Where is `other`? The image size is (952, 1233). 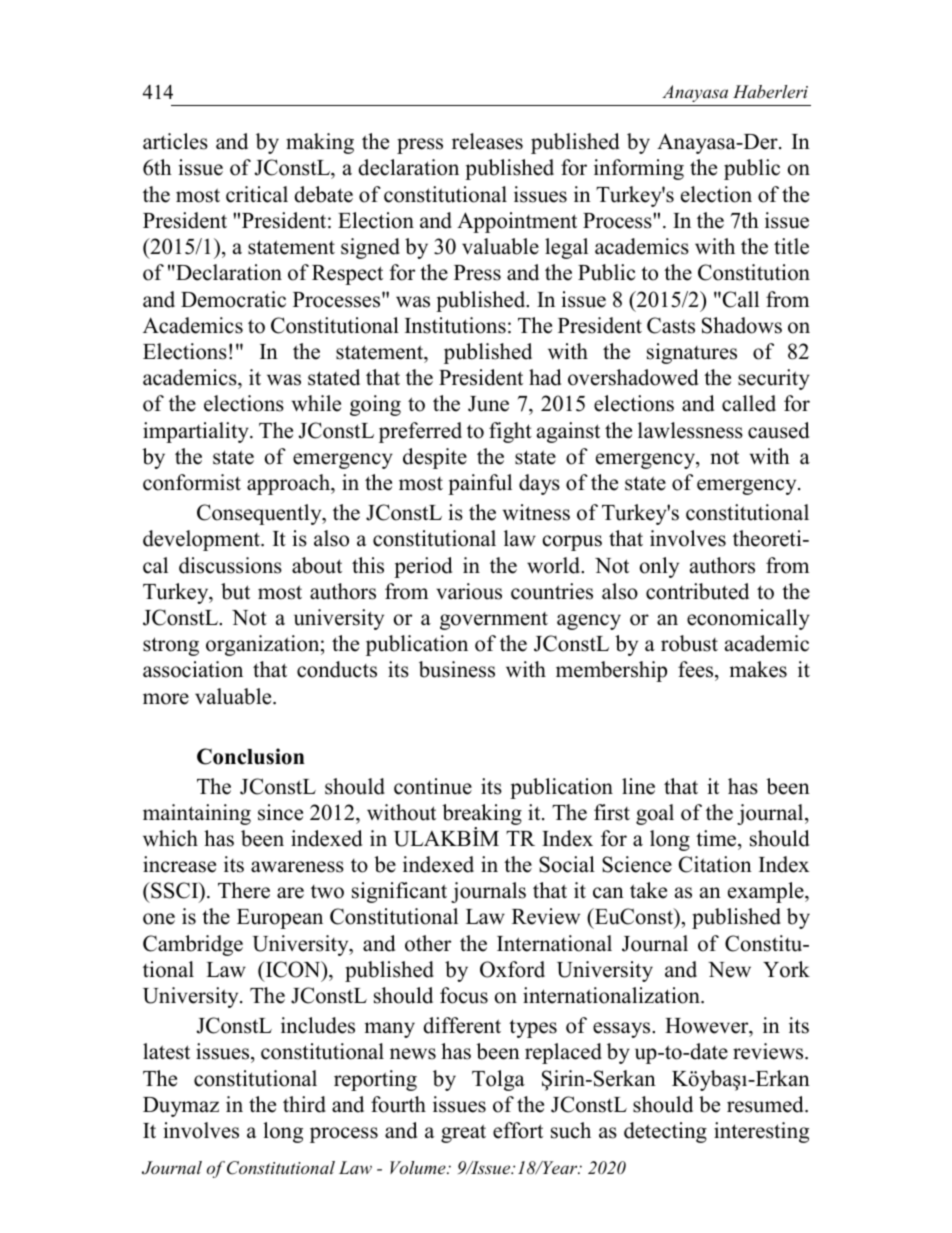
other is located at coordinates (428, 943).
